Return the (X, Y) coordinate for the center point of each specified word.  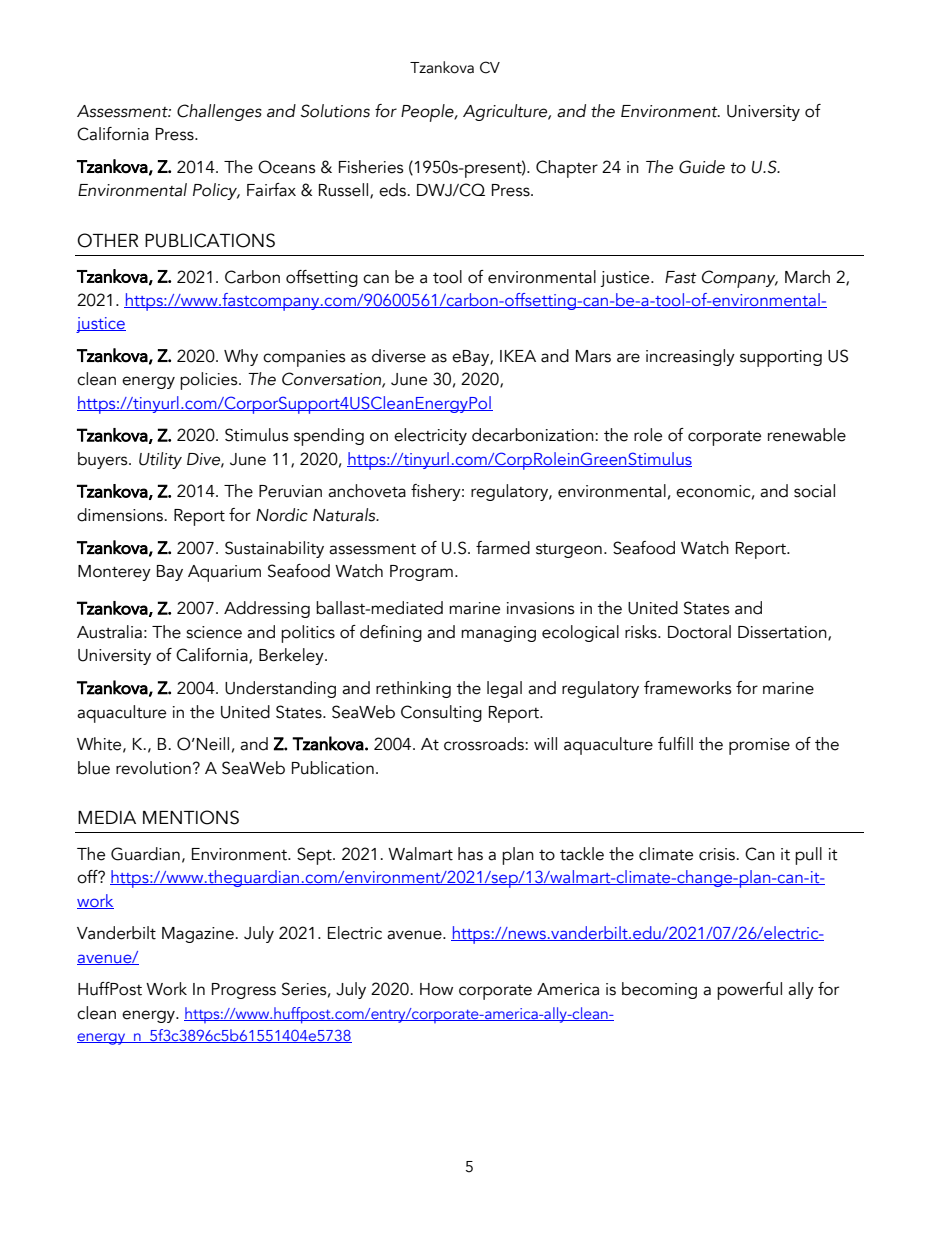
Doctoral (699, 632)
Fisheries (371, 167)
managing (498, 634)
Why (241, 357)
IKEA (518, 356)
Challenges (219, 112)
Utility (160, 460)
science (214, 632)
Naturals (345, 515)
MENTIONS (191, 817)
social (814, 491)
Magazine (198, 935)
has (470, 854)
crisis (718, 854)
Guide (702, 167)
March (807, 277)
